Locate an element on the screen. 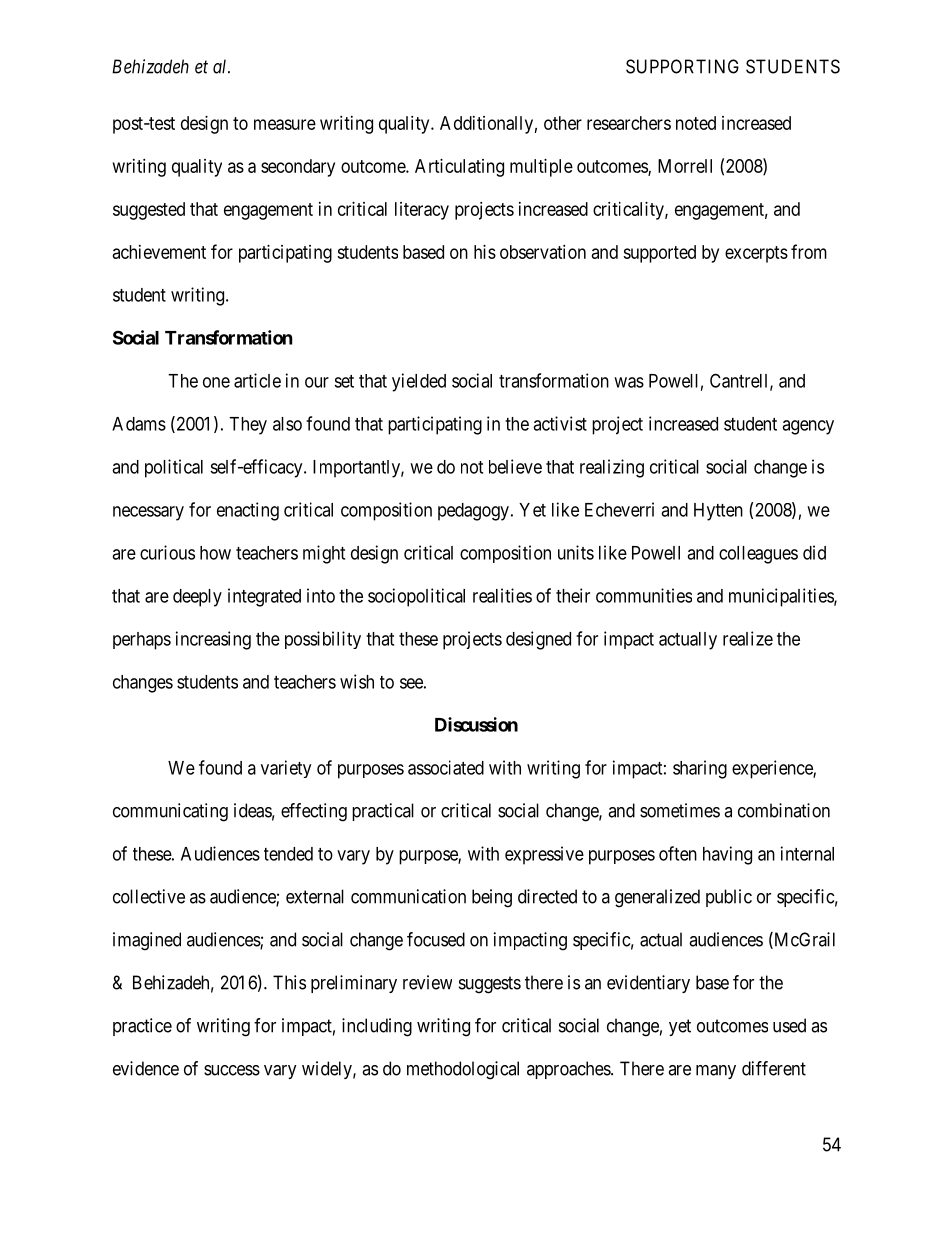 This screenshot has height=1233, width=952. success is located at coordinates (232, 1070).
